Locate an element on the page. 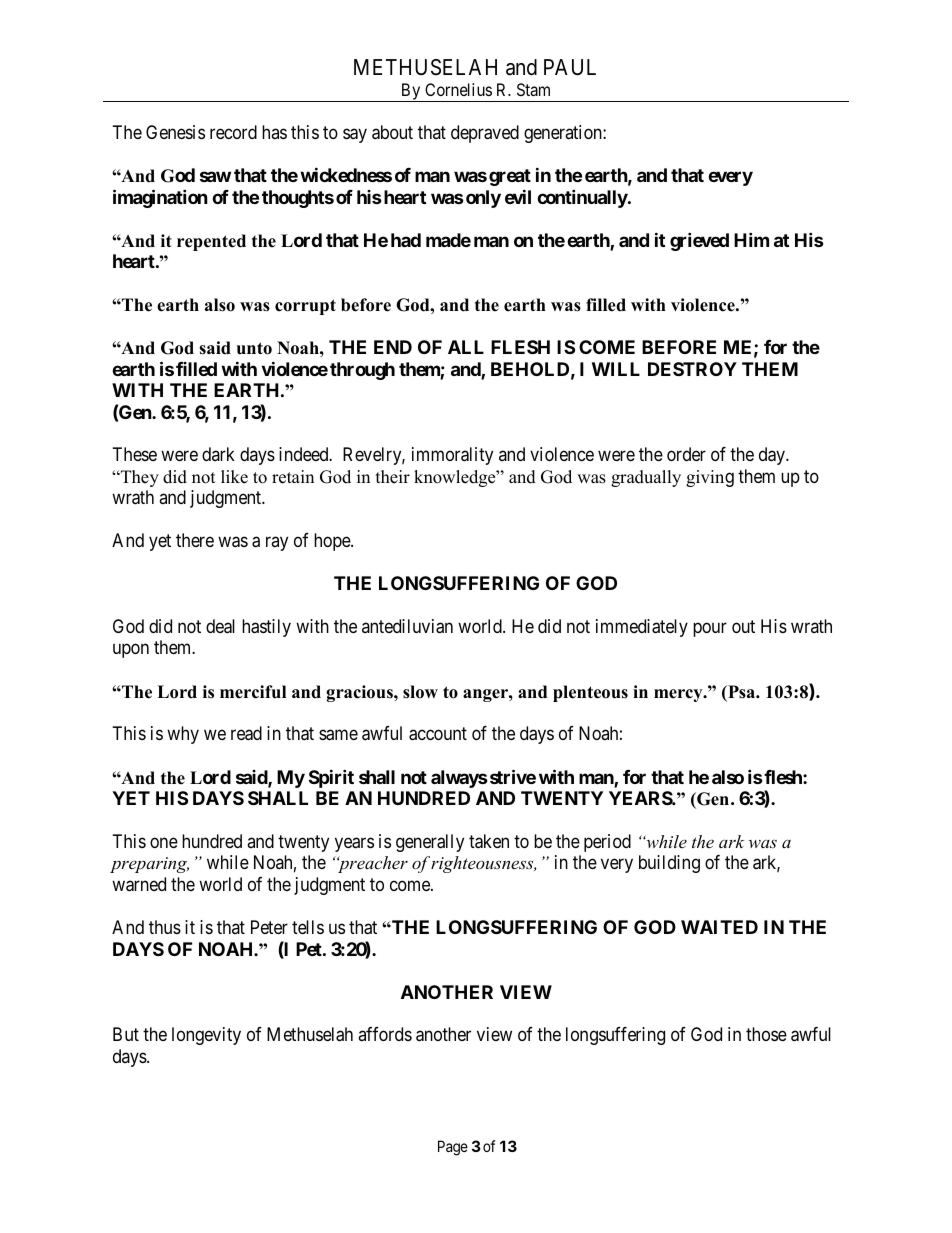 The width and height of the page is (952, 1233). one is located at coordinates (164, 842).
